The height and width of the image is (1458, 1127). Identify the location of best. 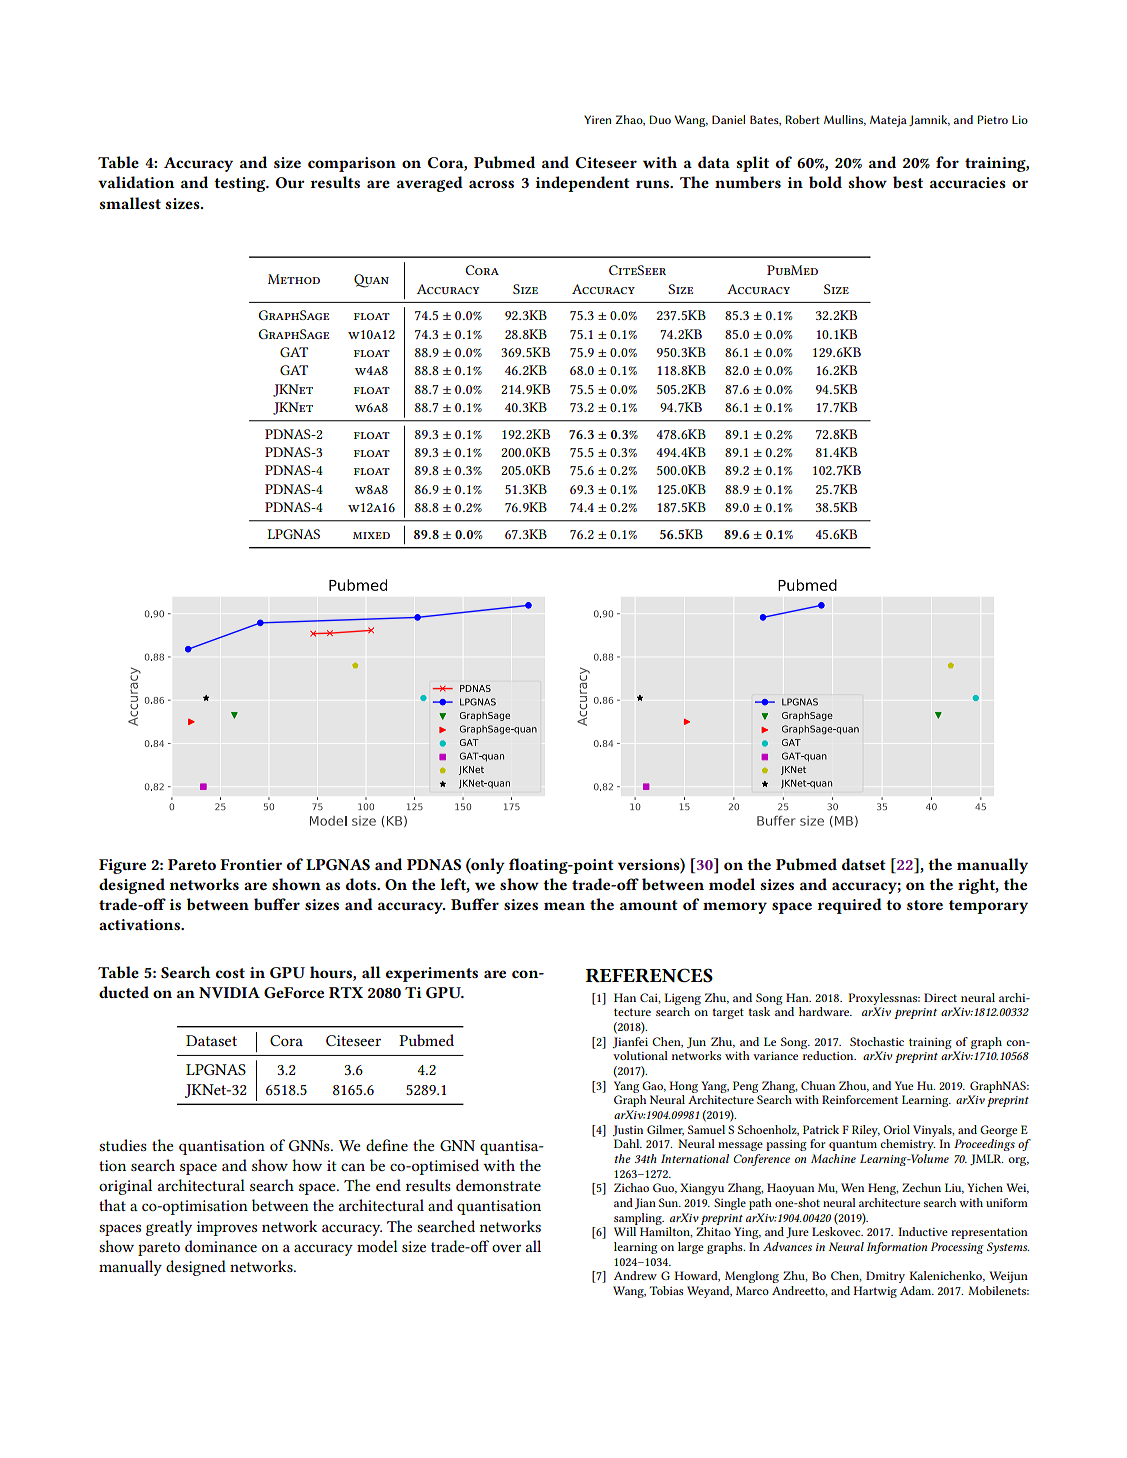
(908, 182).
